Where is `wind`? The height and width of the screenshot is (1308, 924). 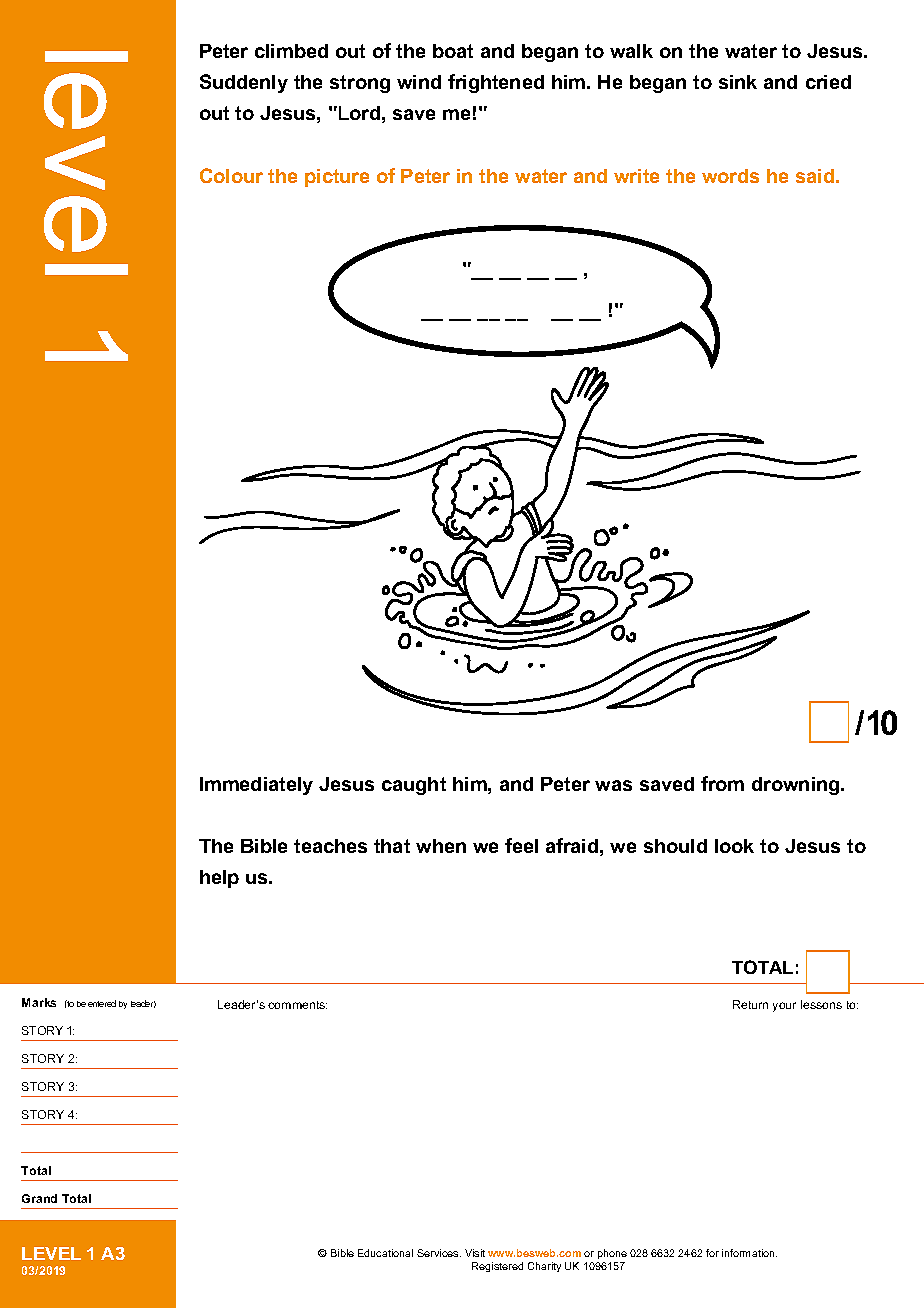 wind is located at coordinates (419, 82).
